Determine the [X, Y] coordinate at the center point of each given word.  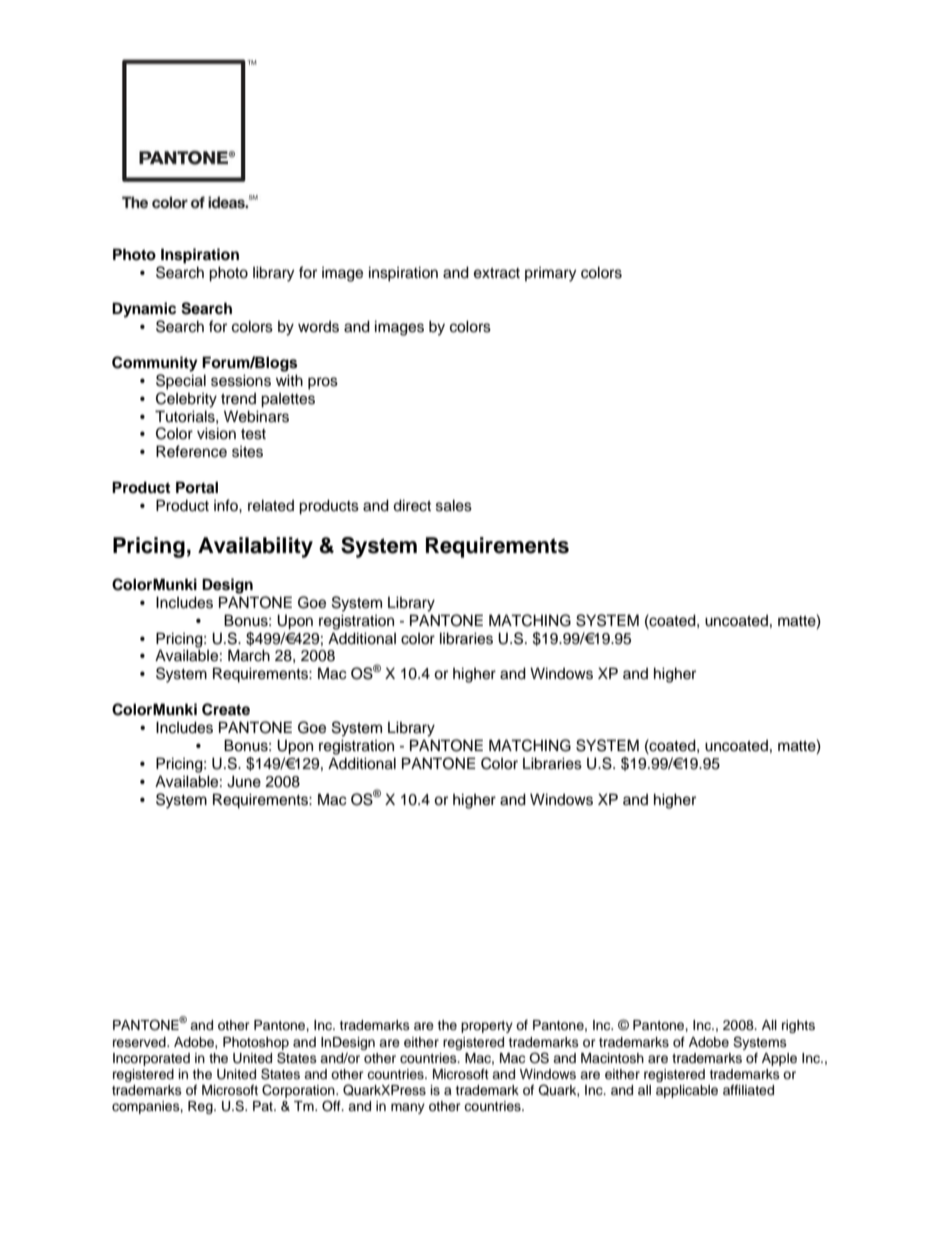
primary [550, 274]
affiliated [748, 1090]
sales [454, 505]
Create [226, 709]
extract [497, 273]
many [408, 1108]
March [249, 655]
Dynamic [144, 310]
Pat [264, 1106]
